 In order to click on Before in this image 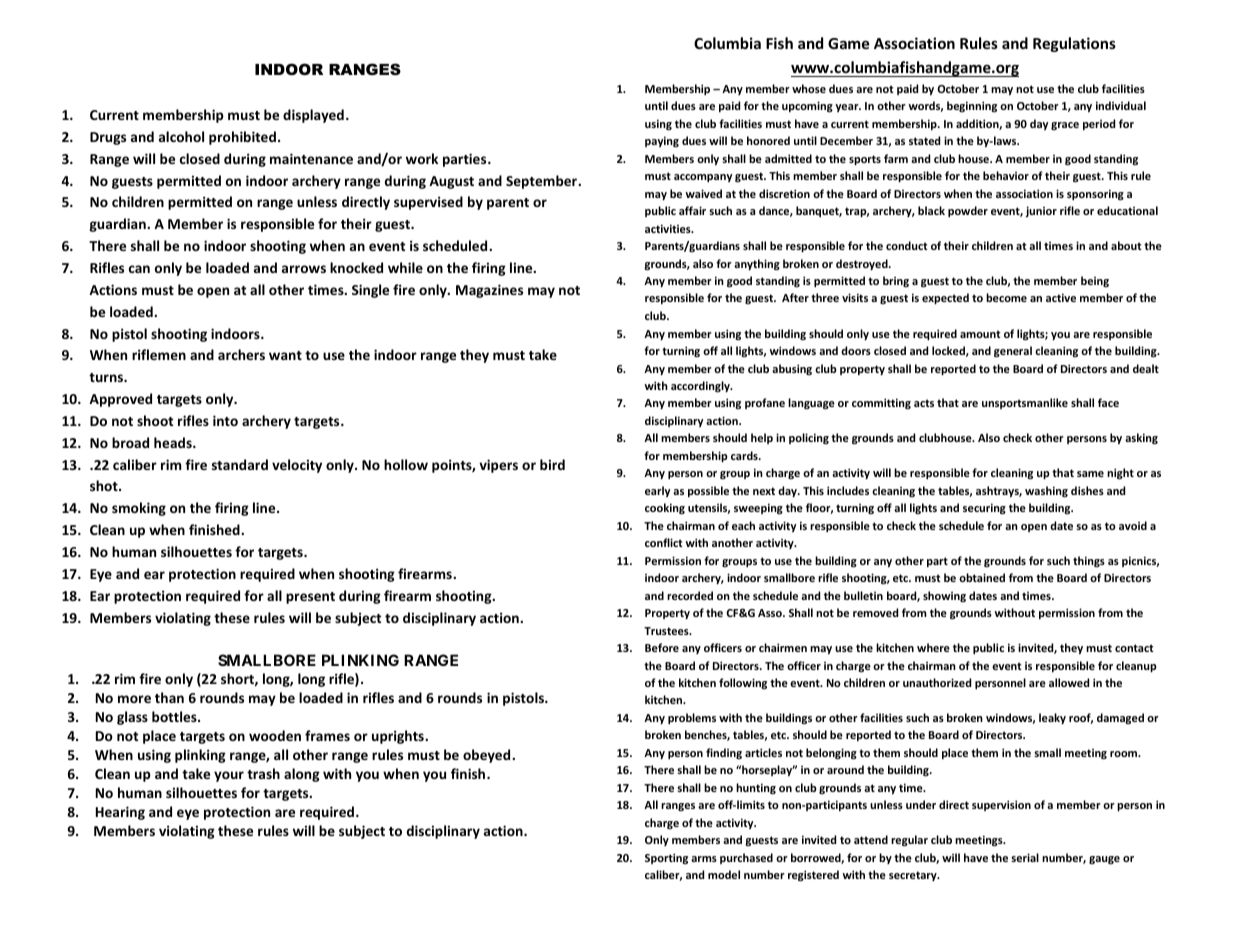, I will do `click(662, 647)`.
